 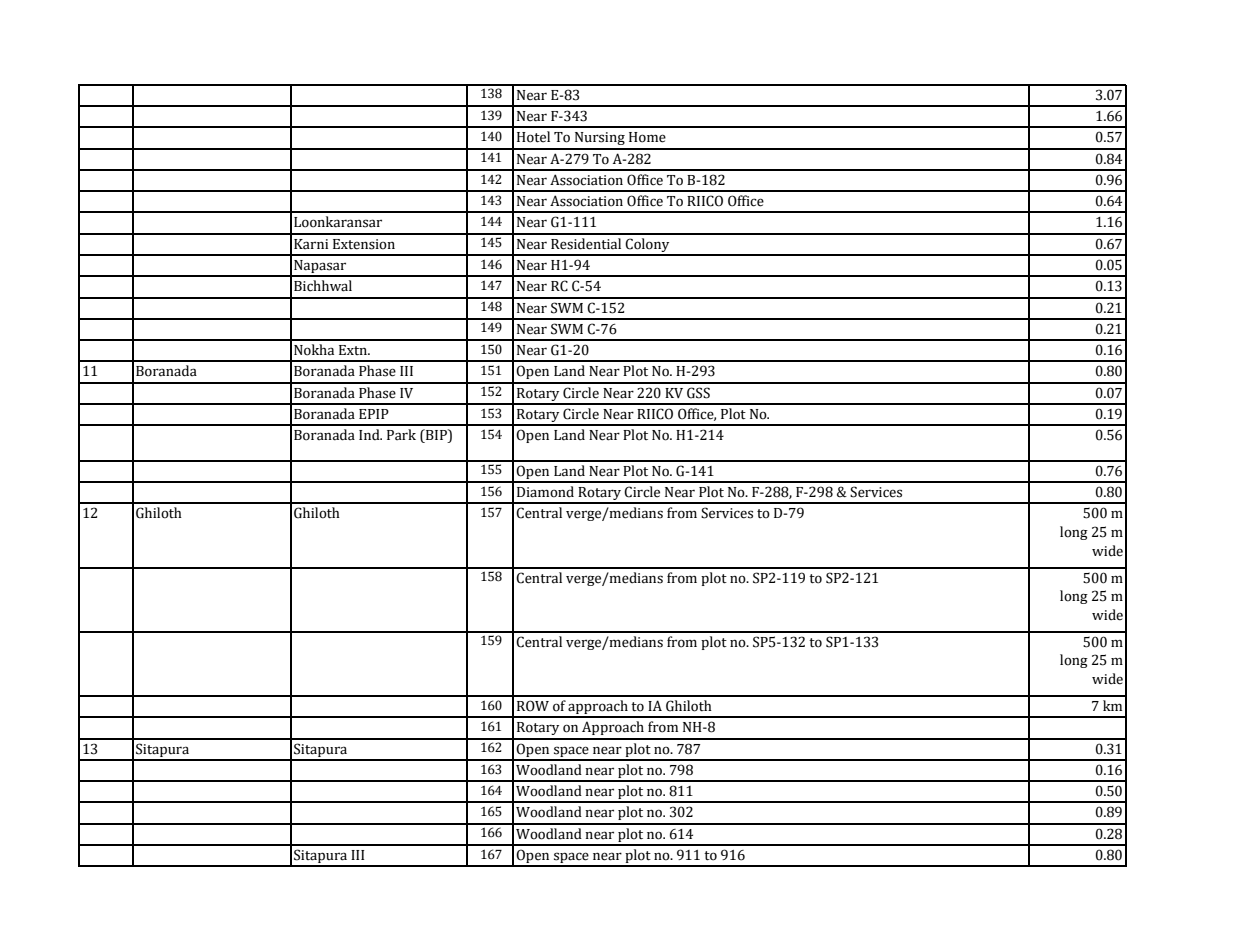 What do you see at coordinates (647, 137) in the page?
I see `Home` at bounding box center [647, 137].
